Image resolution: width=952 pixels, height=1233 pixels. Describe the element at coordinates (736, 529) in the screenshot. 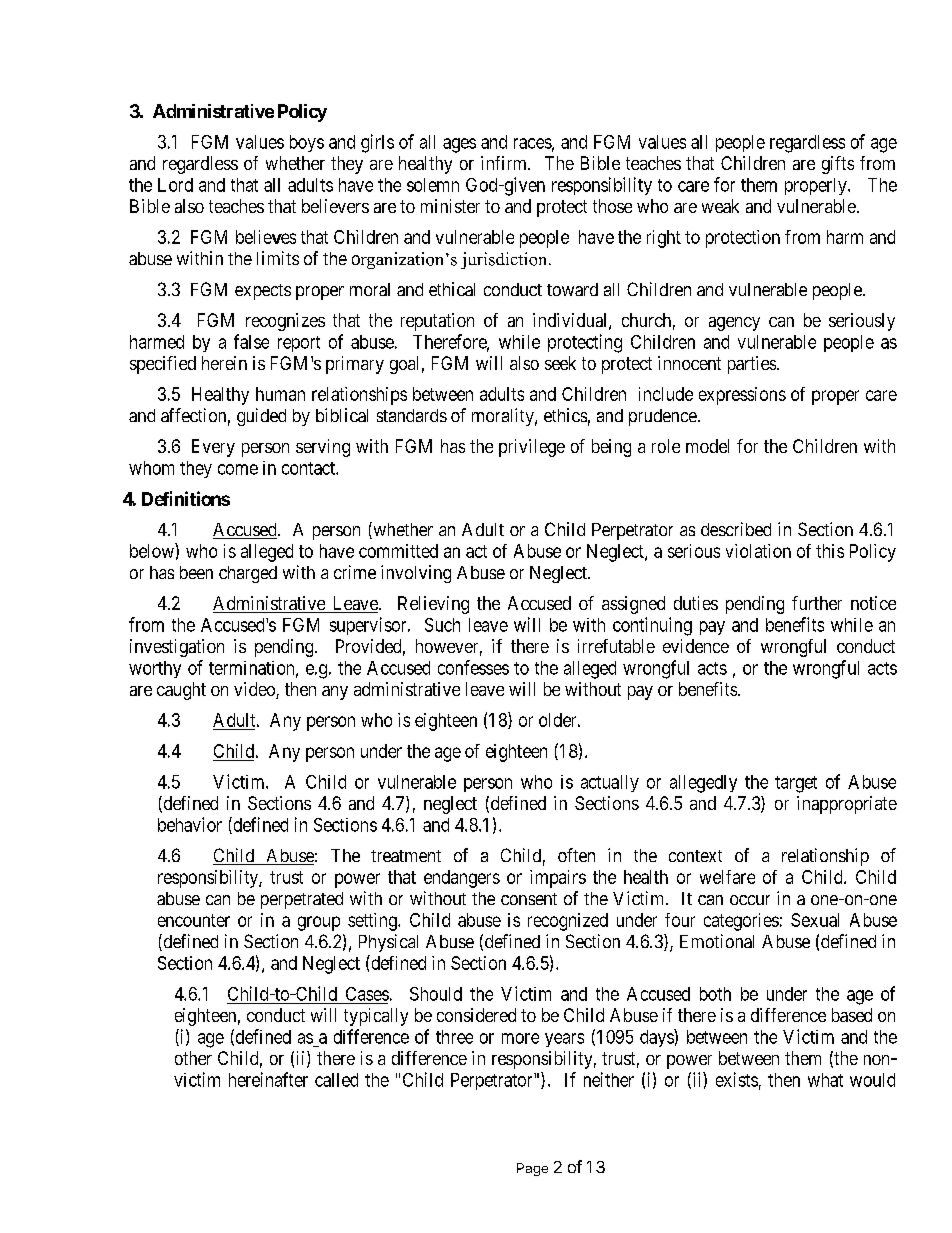

I see `described` at that location.
